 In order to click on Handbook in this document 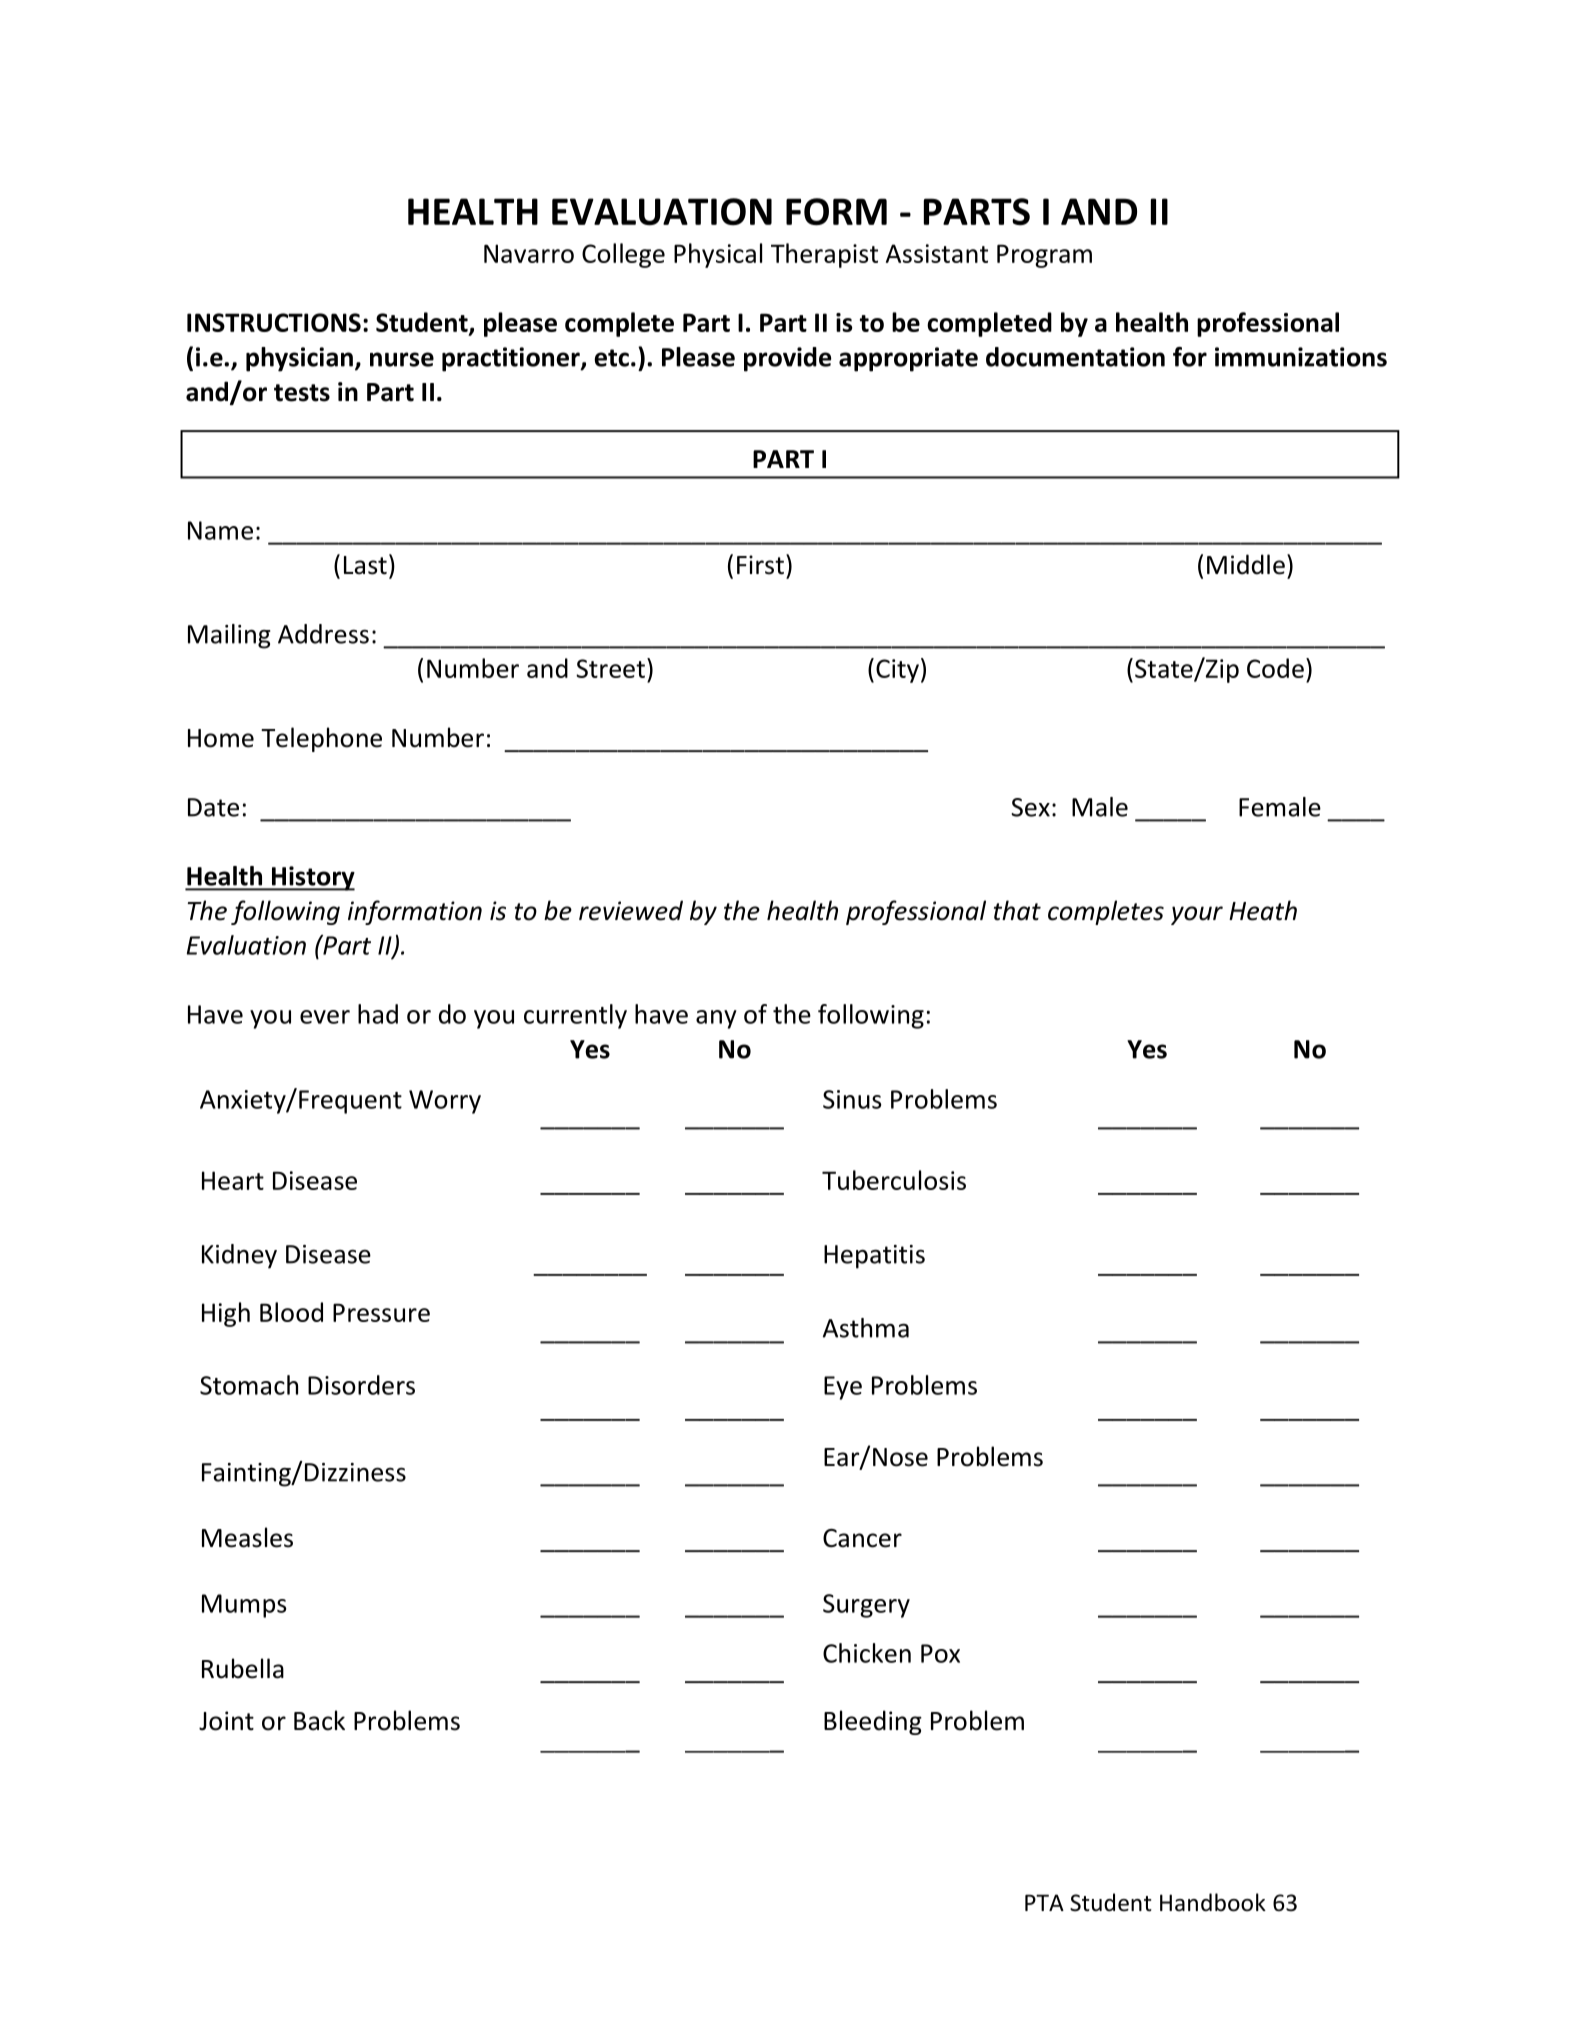, I will do `click(1213, 1902)`.
